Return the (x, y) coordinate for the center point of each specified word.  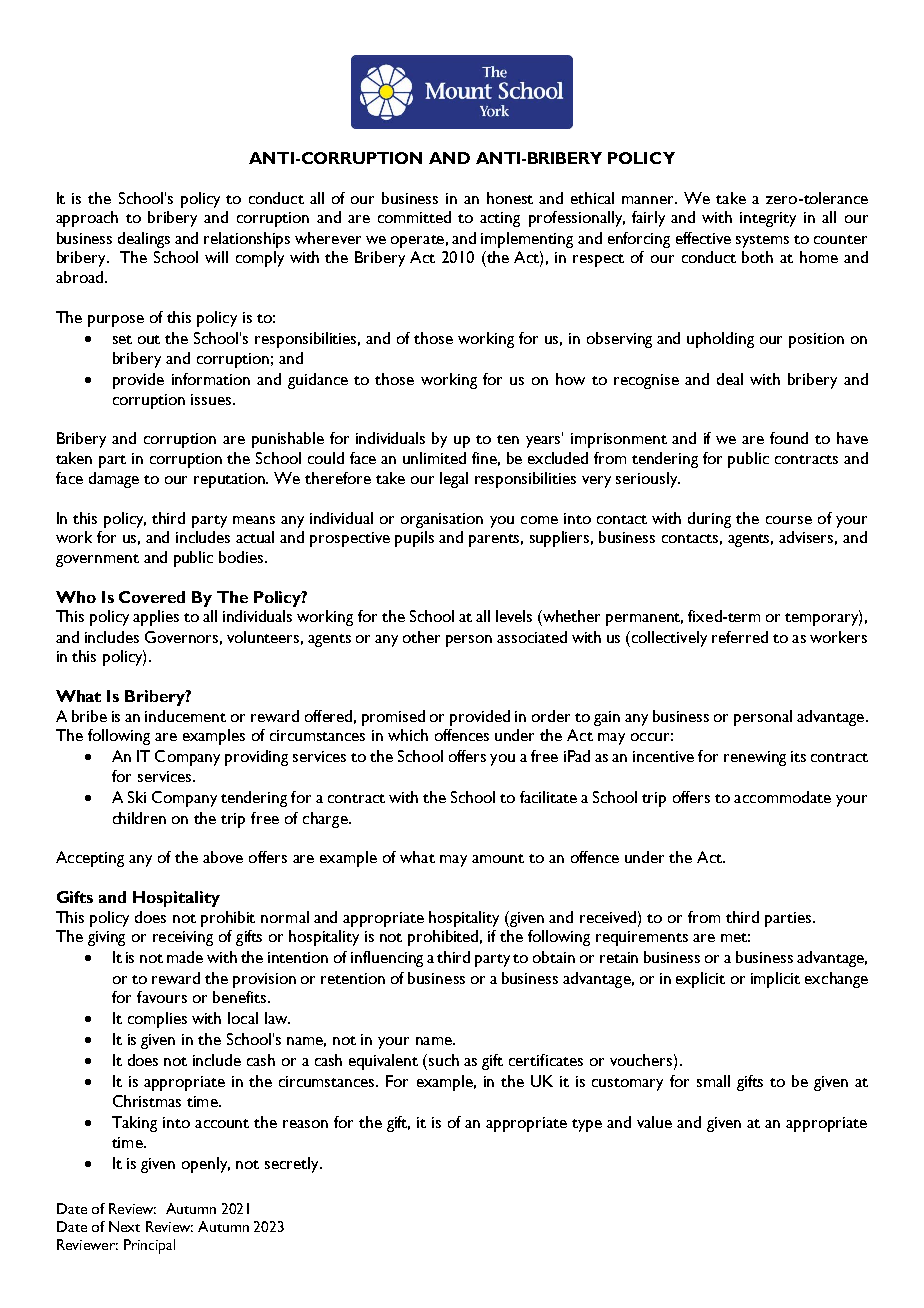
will (216, 257)
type (587, 1125)
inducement (185, 716)
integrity (768, 219)
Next (124, 1226)
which (408, 735)
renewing (755, 758)
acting (500, 219)
